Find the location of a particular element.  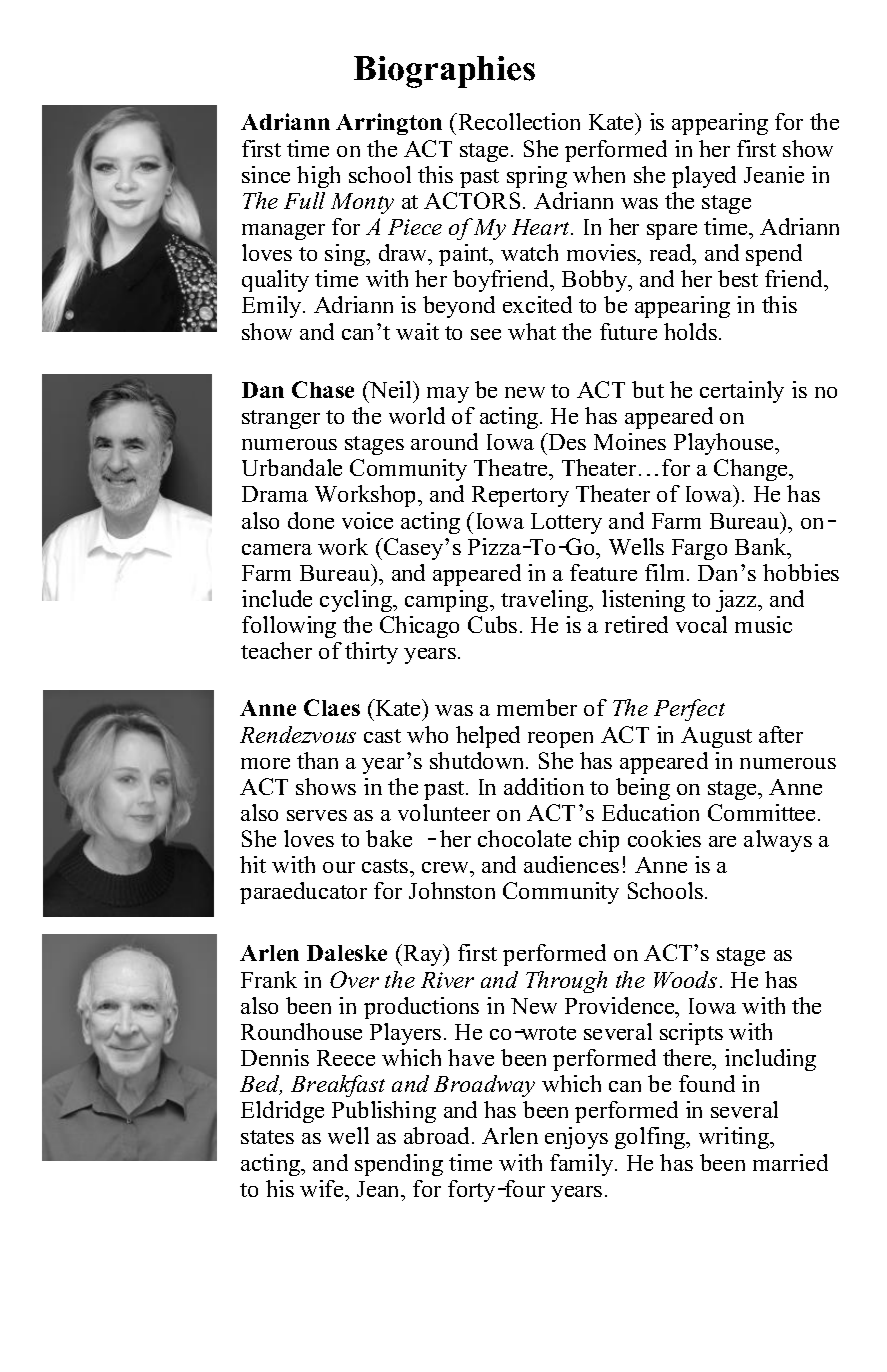

audiences is located at coordinates (571, 864).
